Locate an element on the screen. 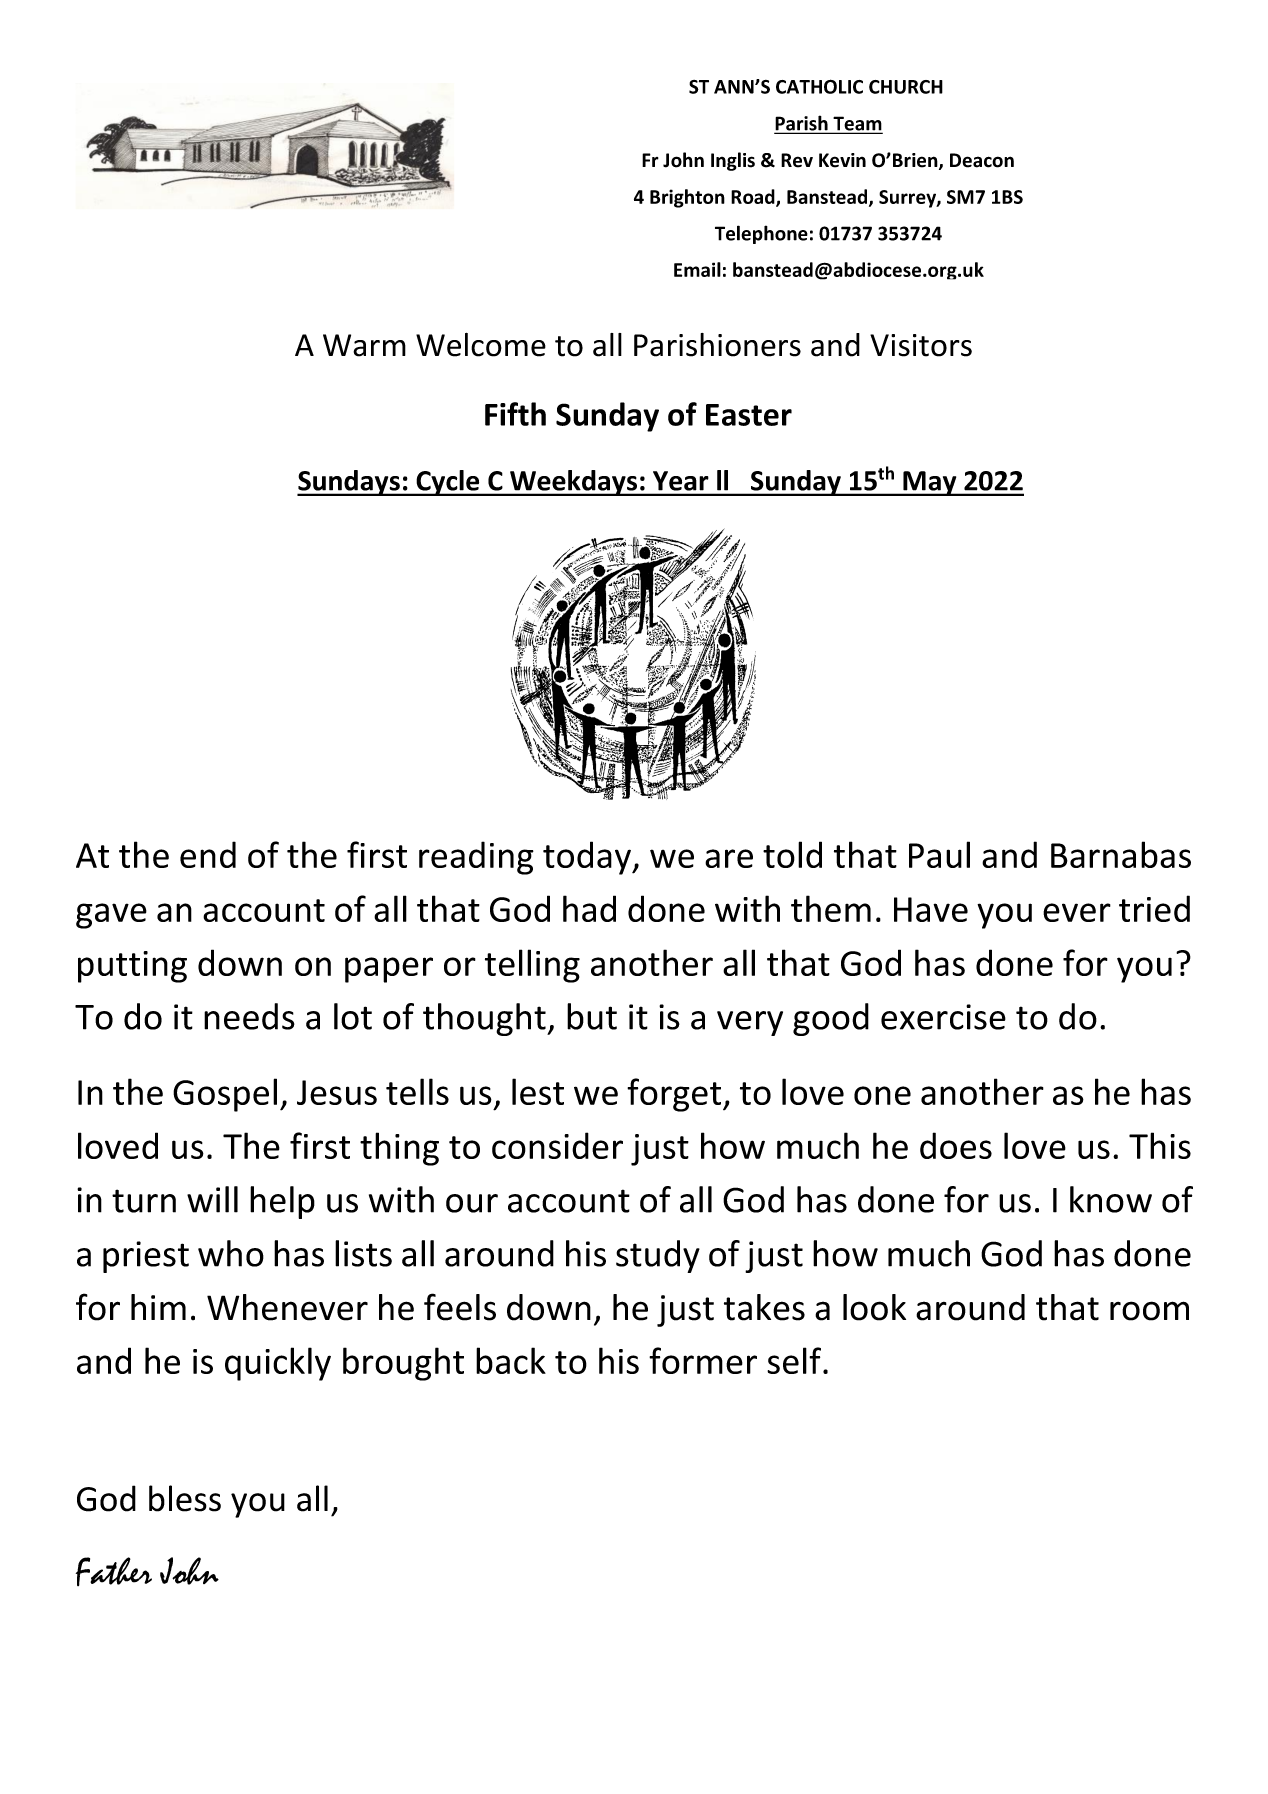 The height and width of the screenshot is (1794, 1268). Deacon is located at coordinates (982, 160).
